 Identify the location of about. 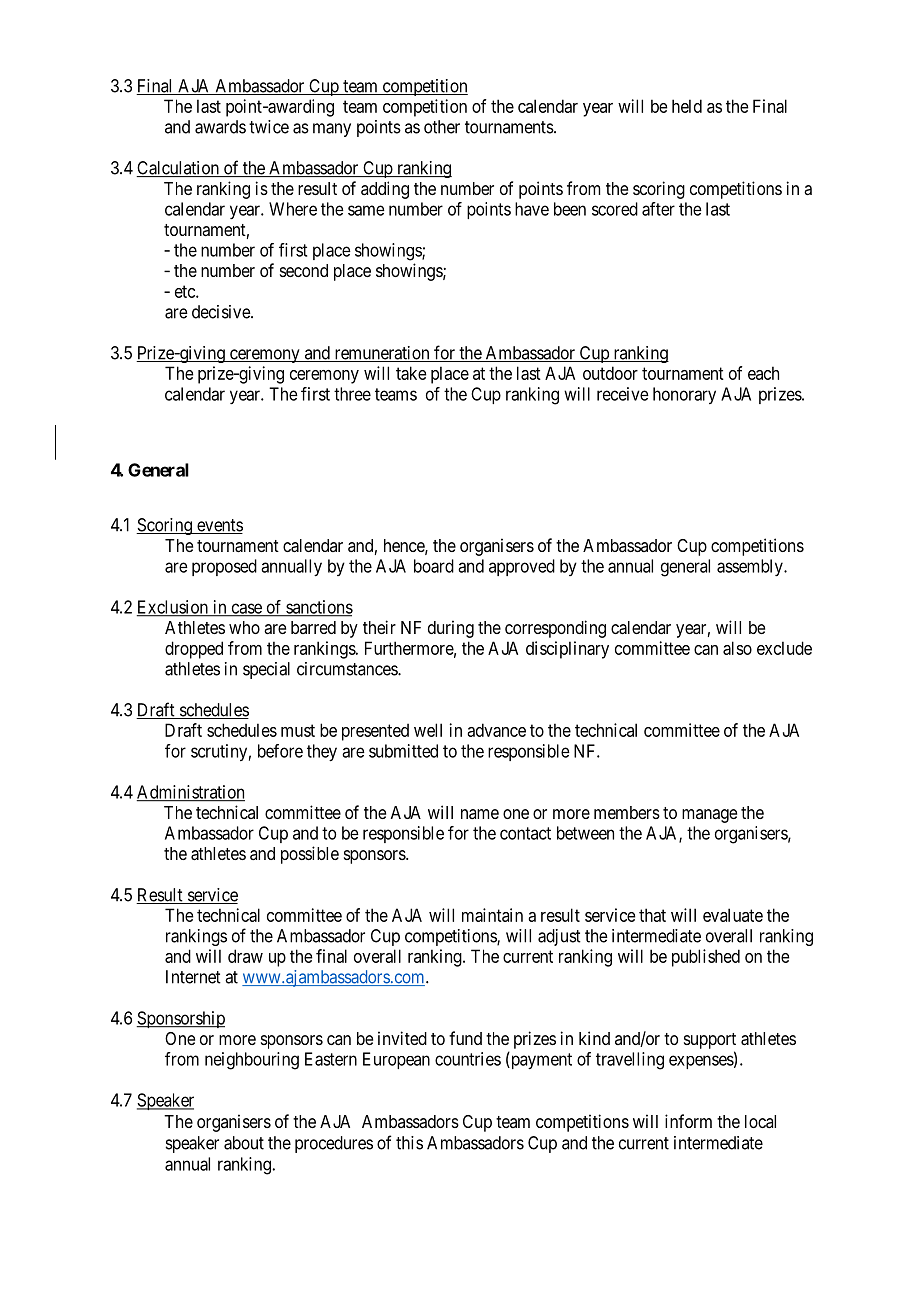
(244, 1143).
